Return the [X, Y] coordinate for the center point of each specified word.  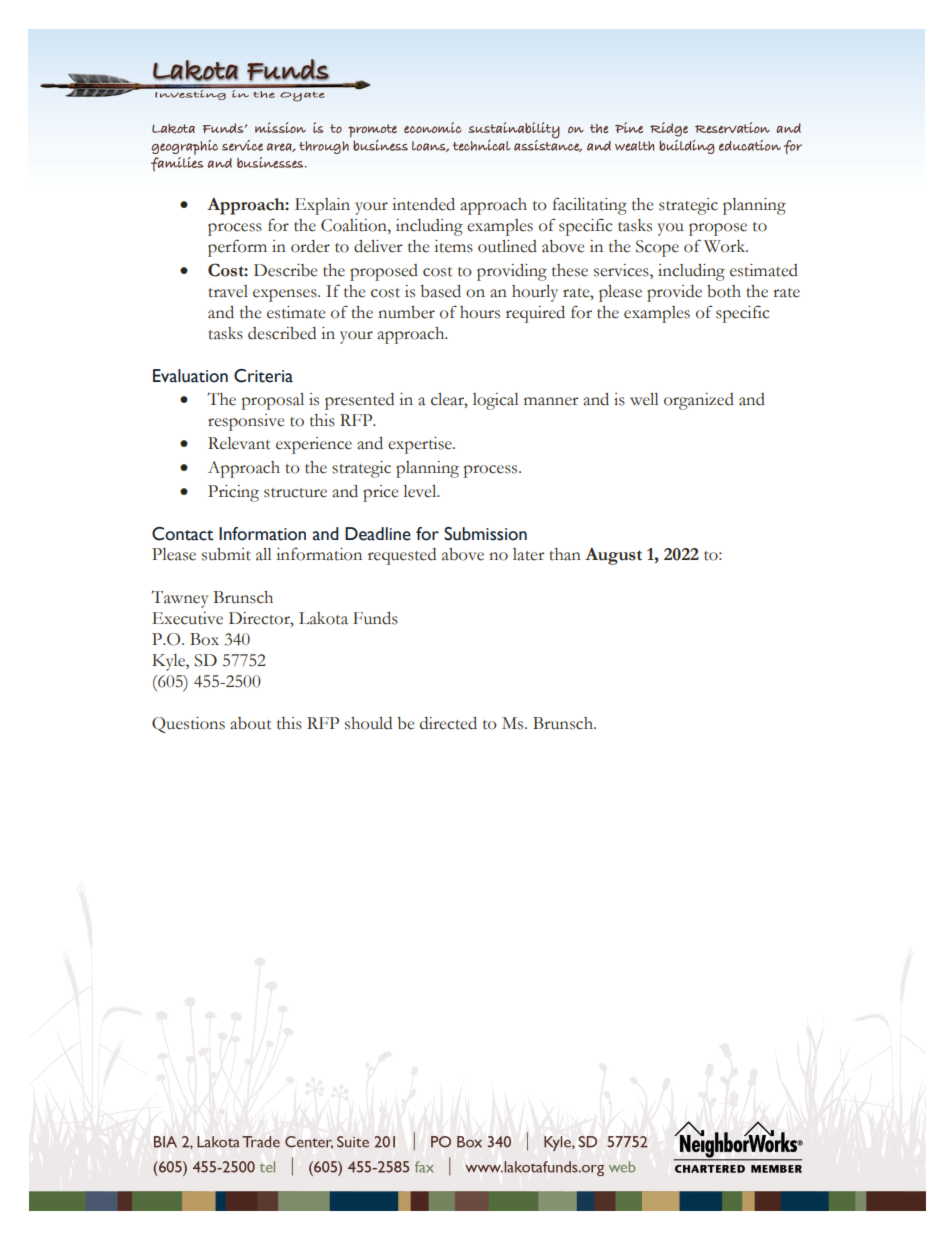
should [368, 723]
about [251, 723]
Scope [657, 248]
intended [423, 204]
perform [237, 248]
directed [448, 723]
